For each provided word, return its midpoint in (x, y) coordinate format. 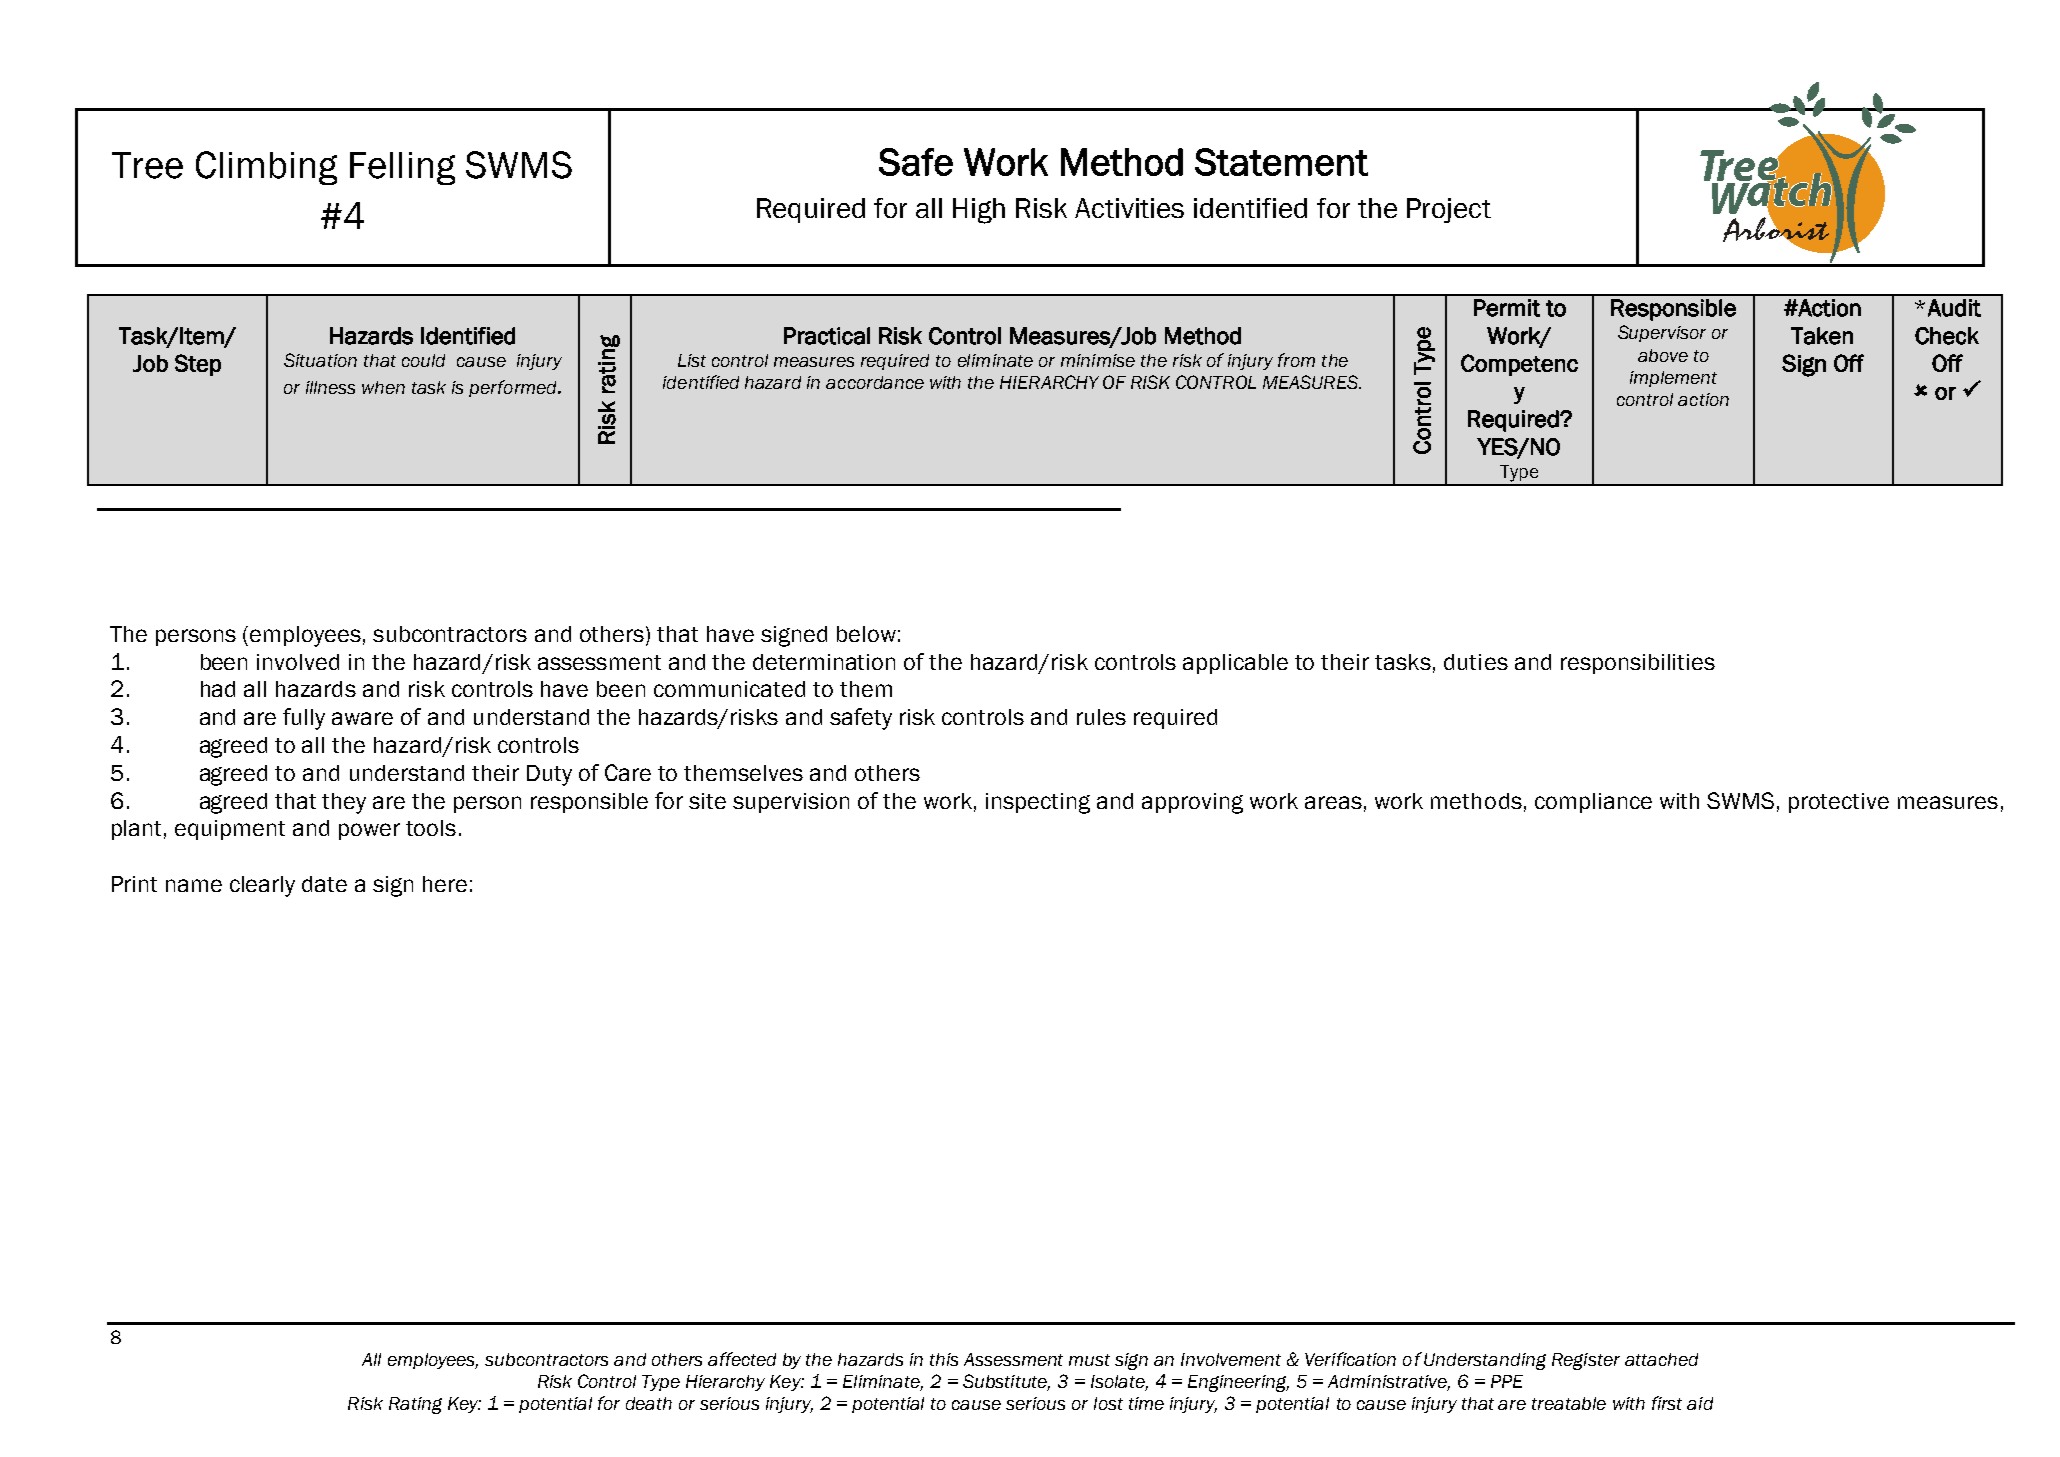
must (1089, 1360)
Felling (402, 168)
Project (1449, 210)
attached (1661, 1359)
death (649, 1403)
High (979, 211)
